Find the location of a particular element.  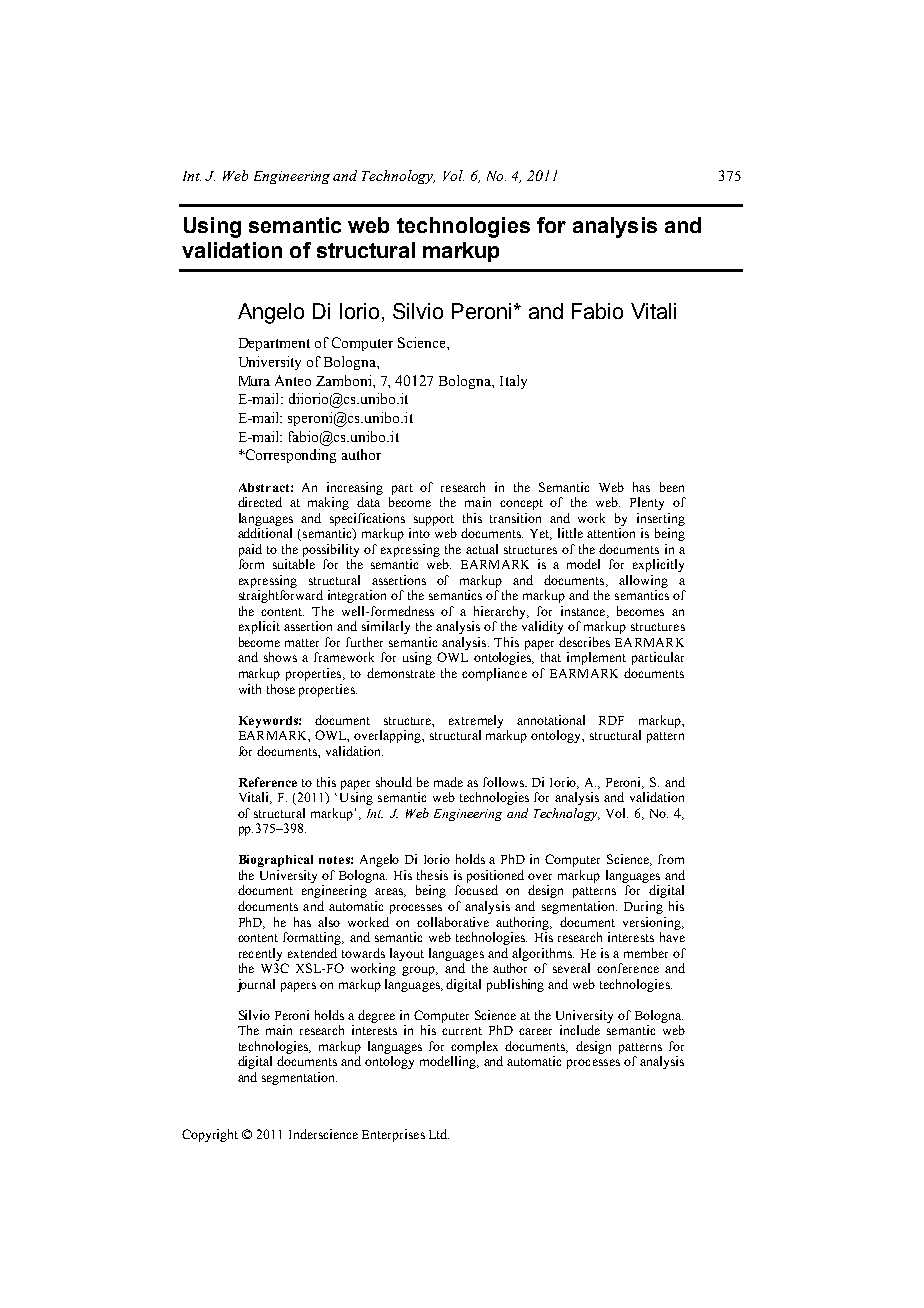

RDF is located at coordinates (611, 720).
